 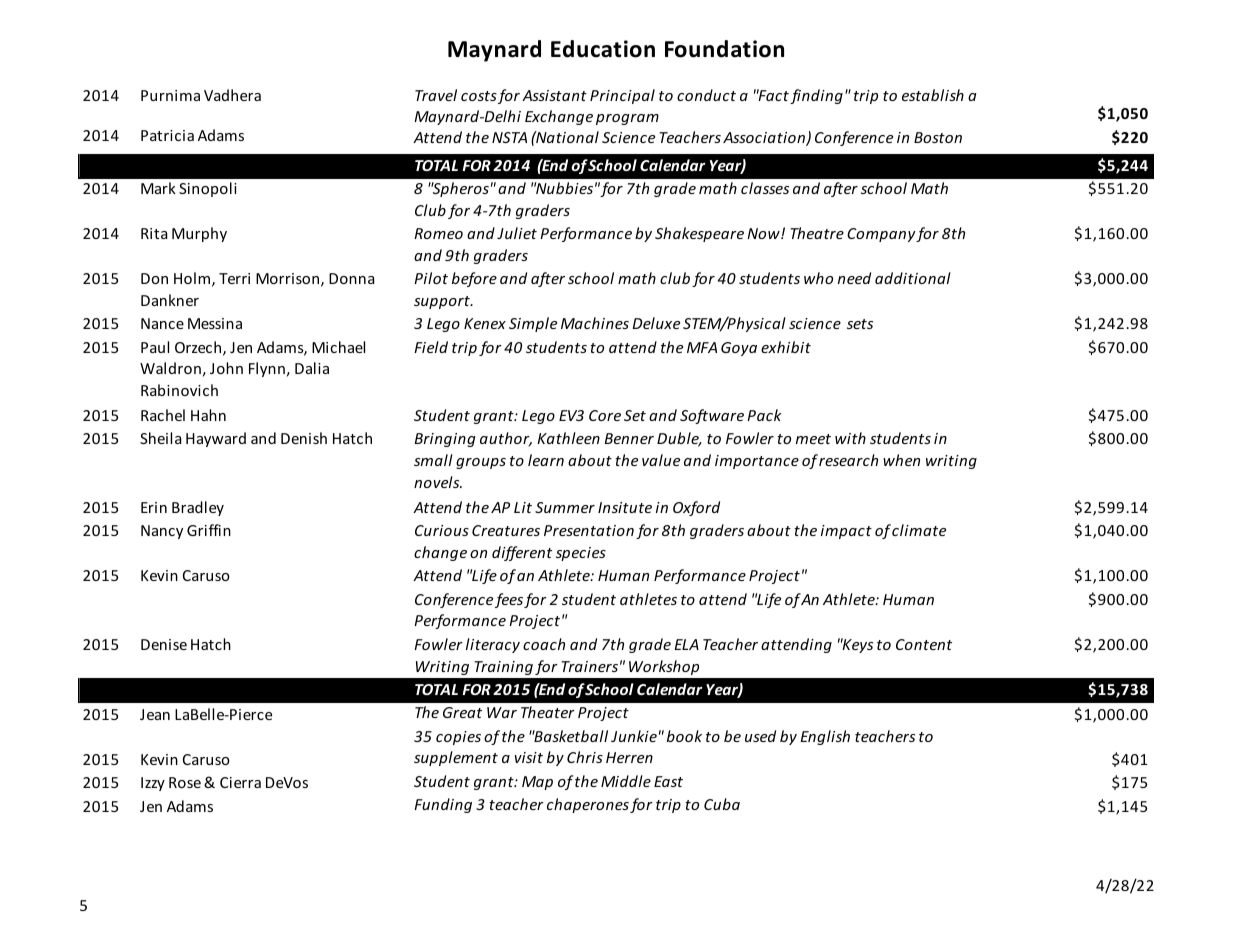 I want to click on Theatre, so click(x=817, y=233).
